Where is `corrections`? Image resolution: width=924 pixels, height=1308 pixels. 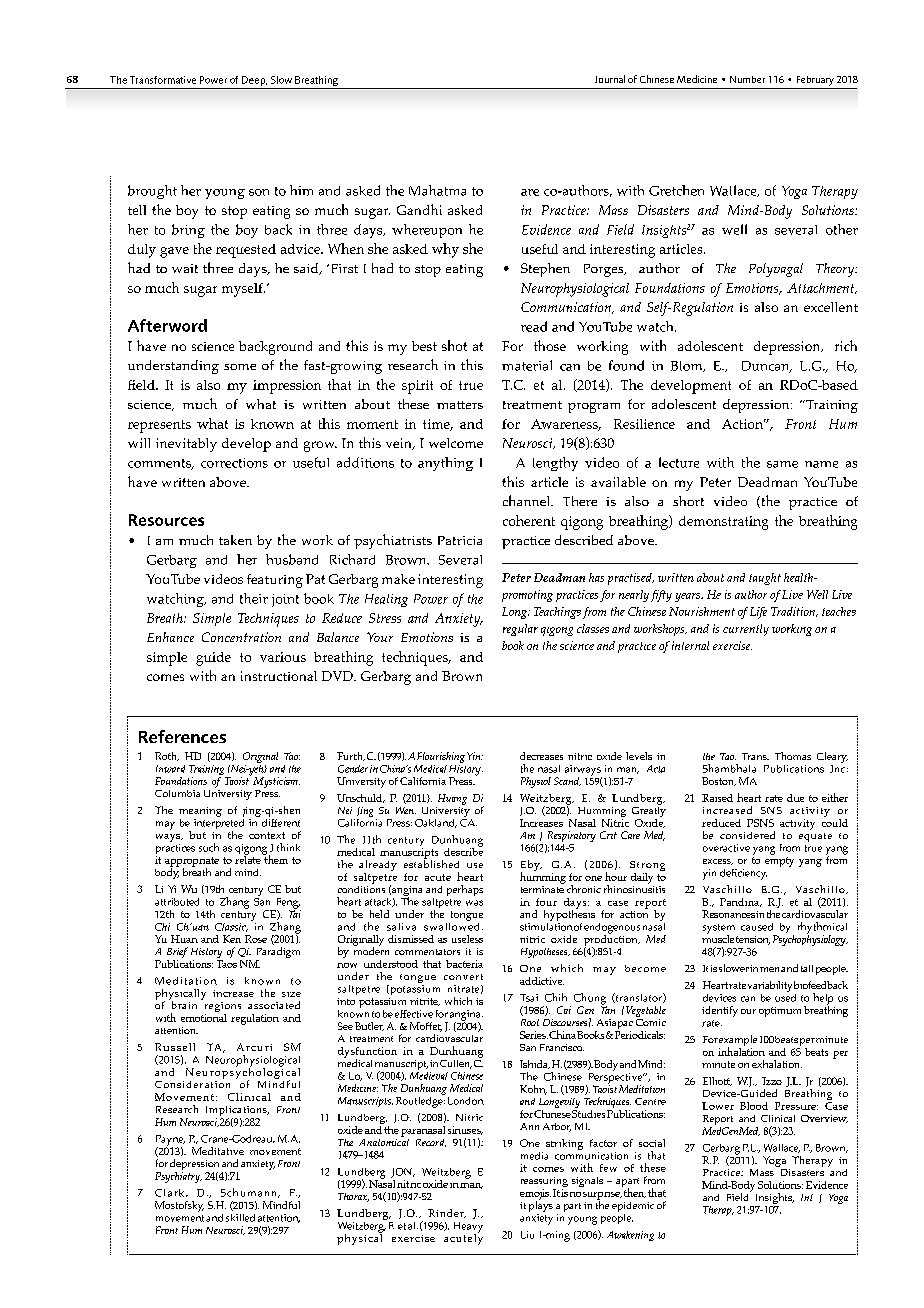 corrections is located at coordinates (234, 463).
